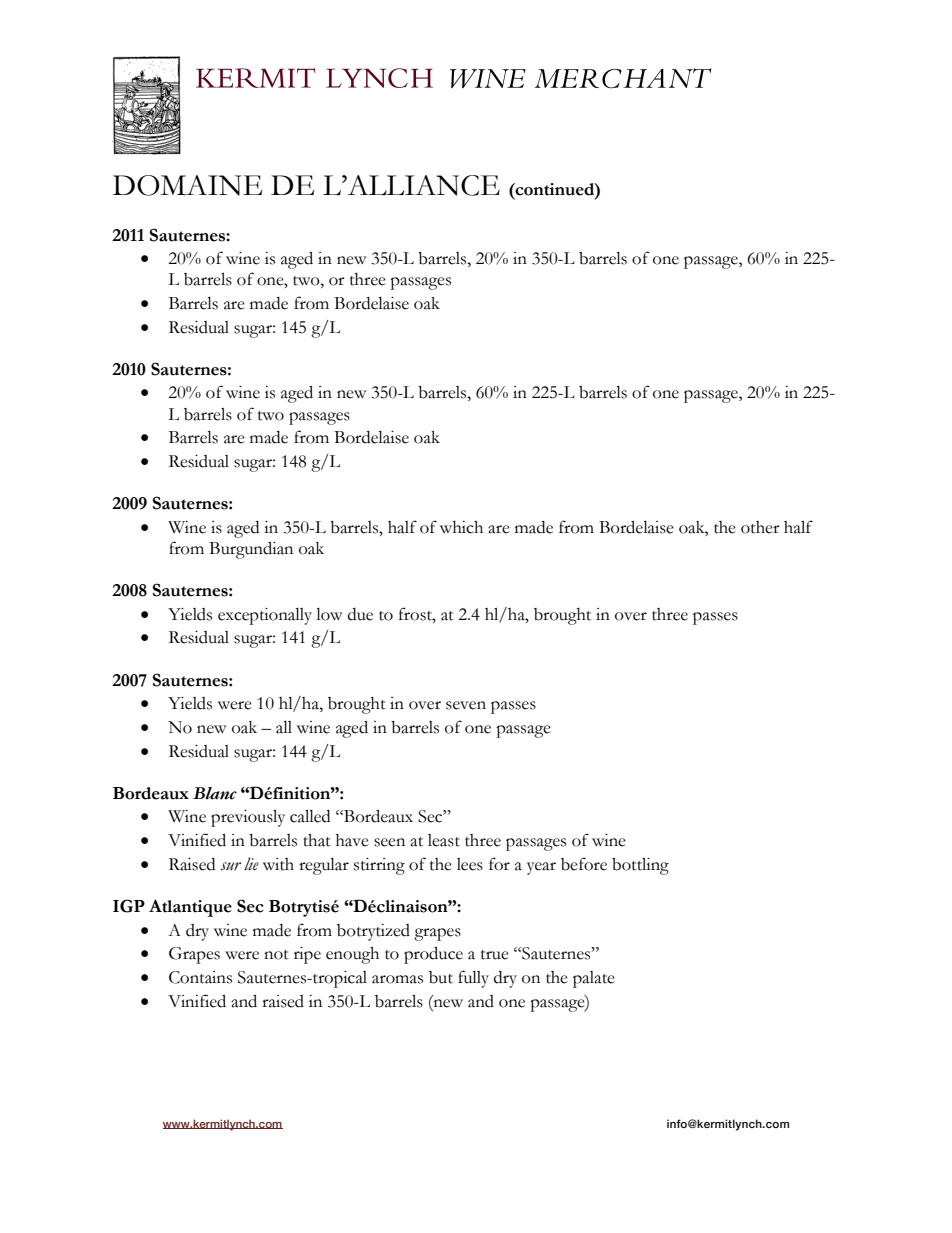 This screenshot has height=1233, width=952. I want to click on which, so click(461, 527).
